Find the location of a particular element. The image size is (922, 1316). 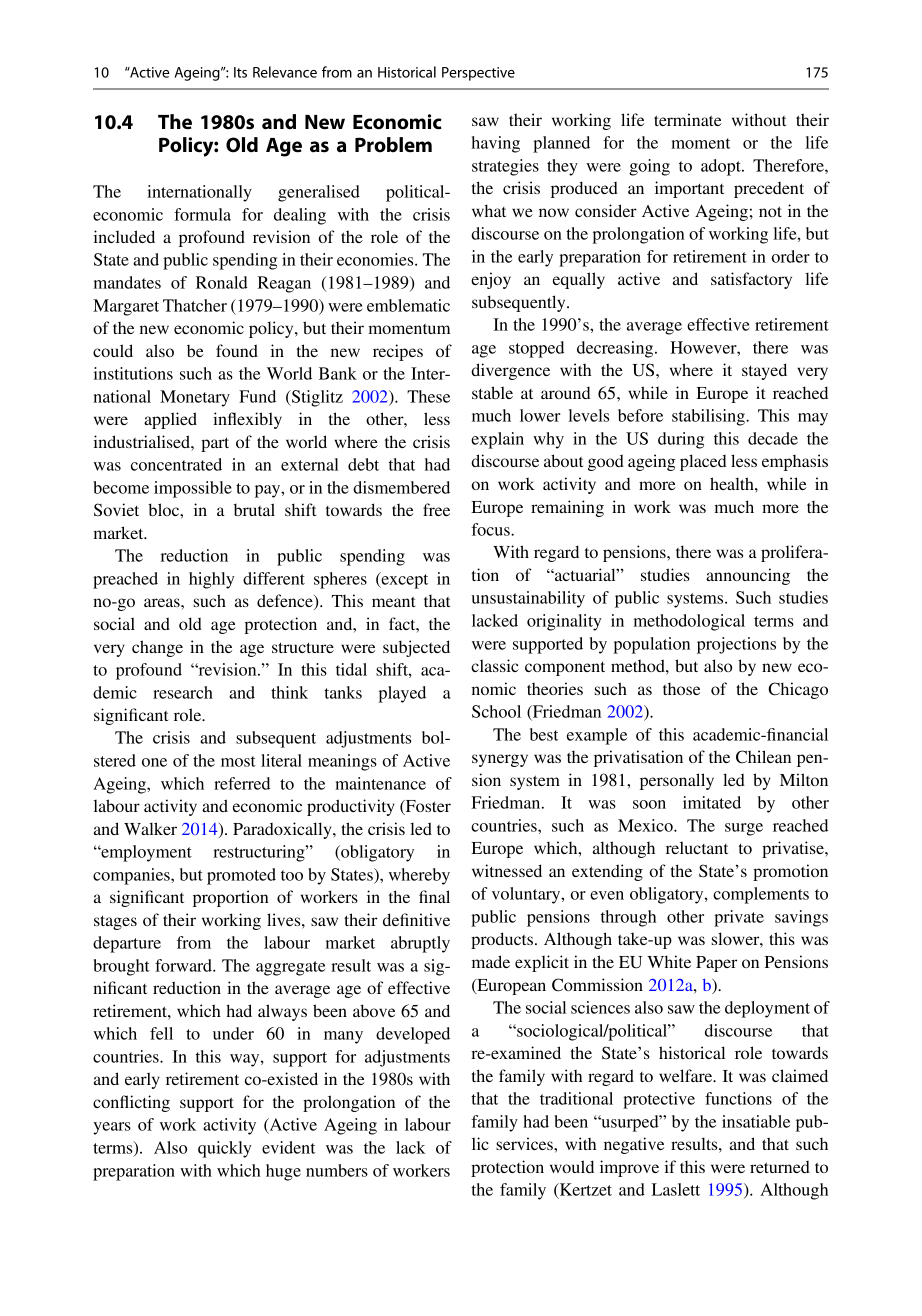

Its is located at coordinates (240, 72).
